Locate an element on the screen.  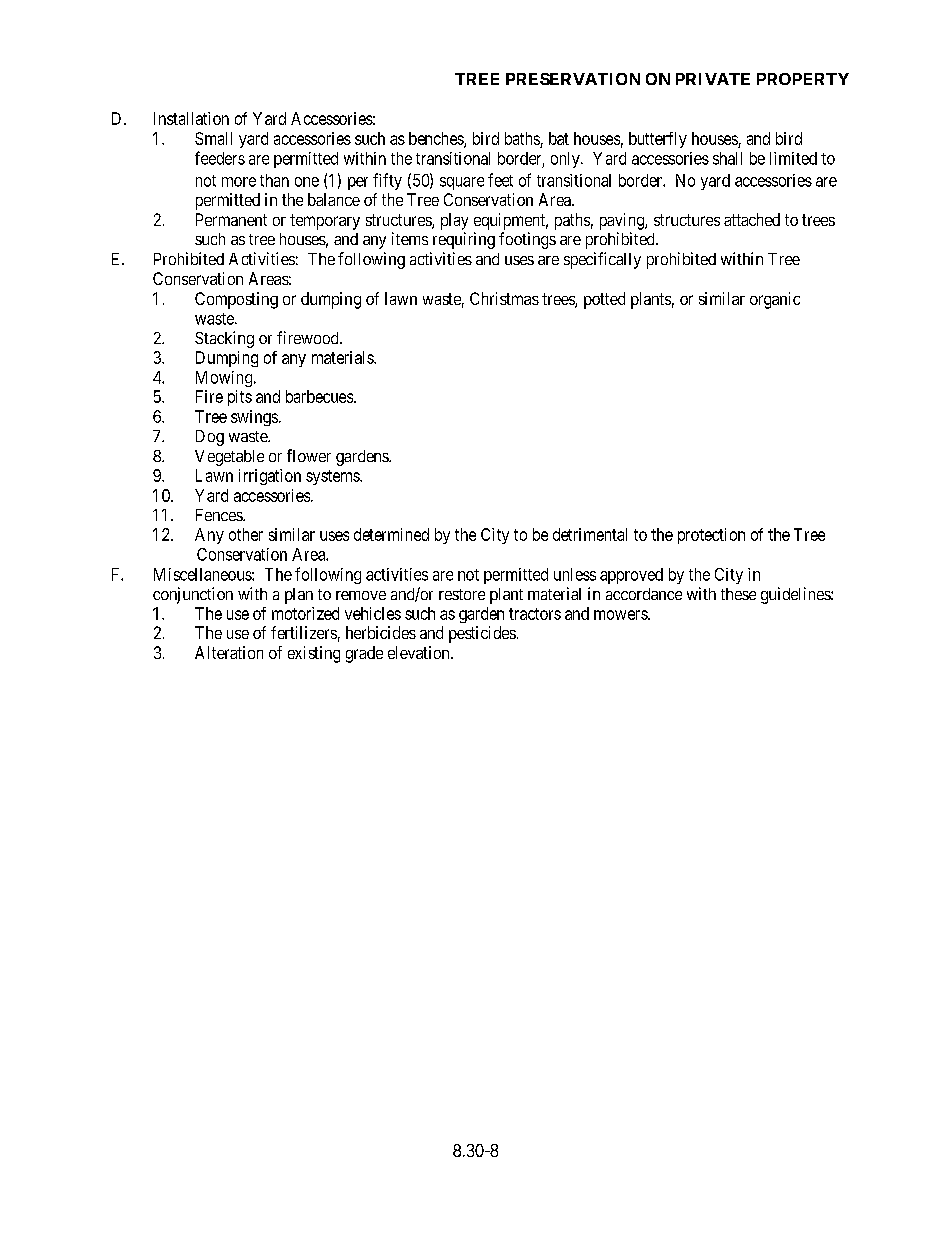
footings is located at coordinates (527, 240).
